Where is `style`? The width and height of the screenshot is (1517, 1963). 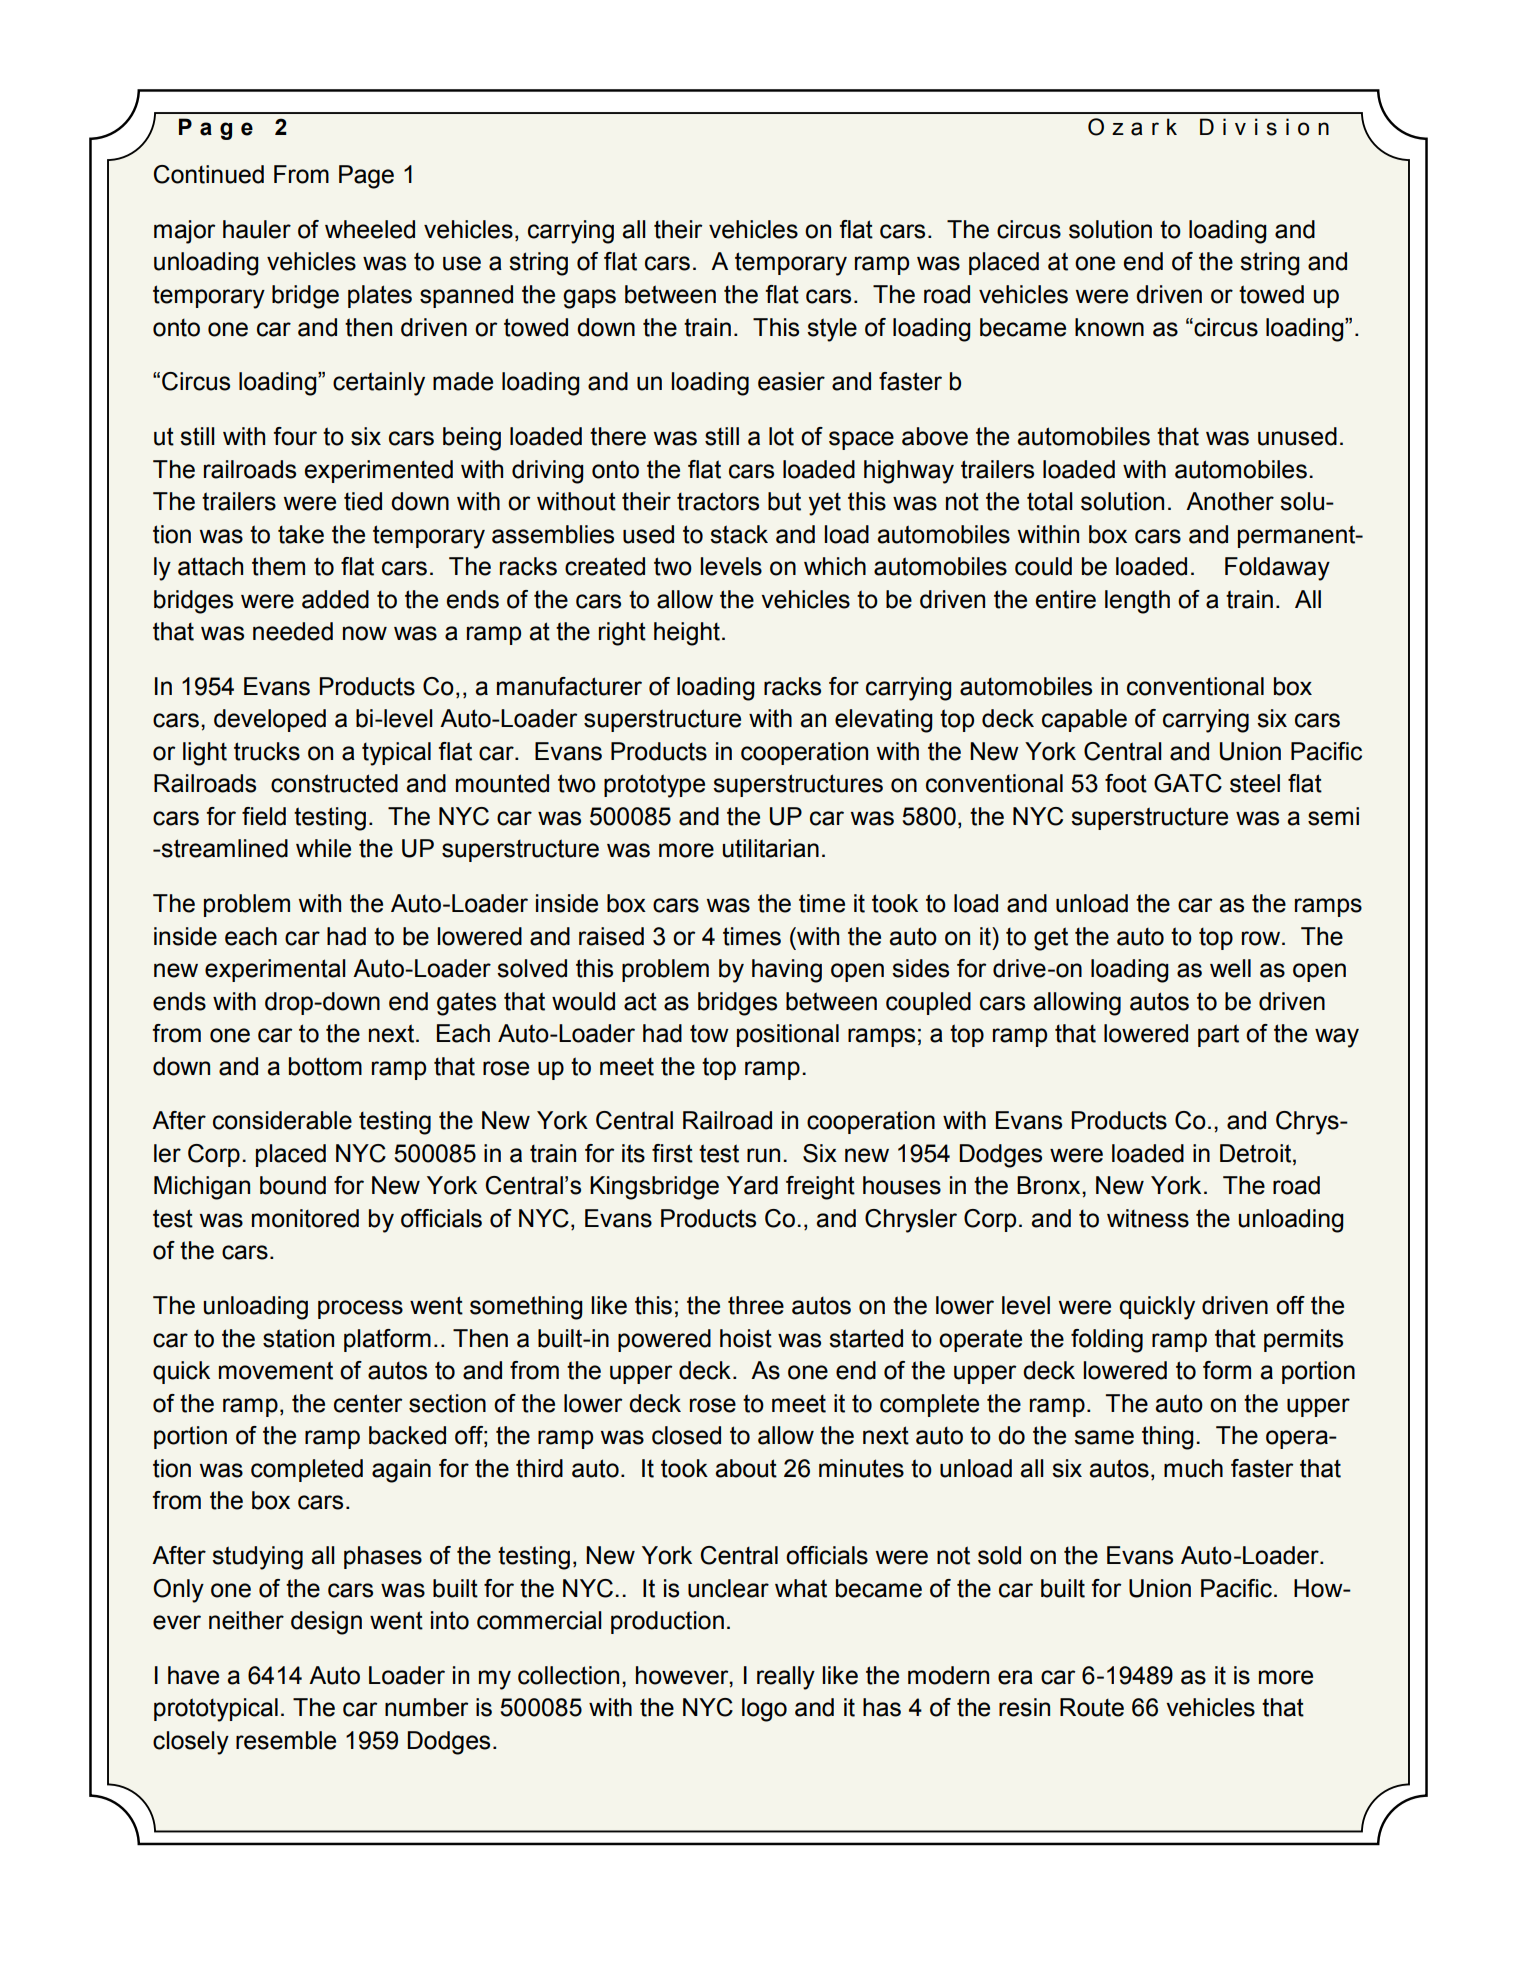 style is located at coordinates (832, 330).
